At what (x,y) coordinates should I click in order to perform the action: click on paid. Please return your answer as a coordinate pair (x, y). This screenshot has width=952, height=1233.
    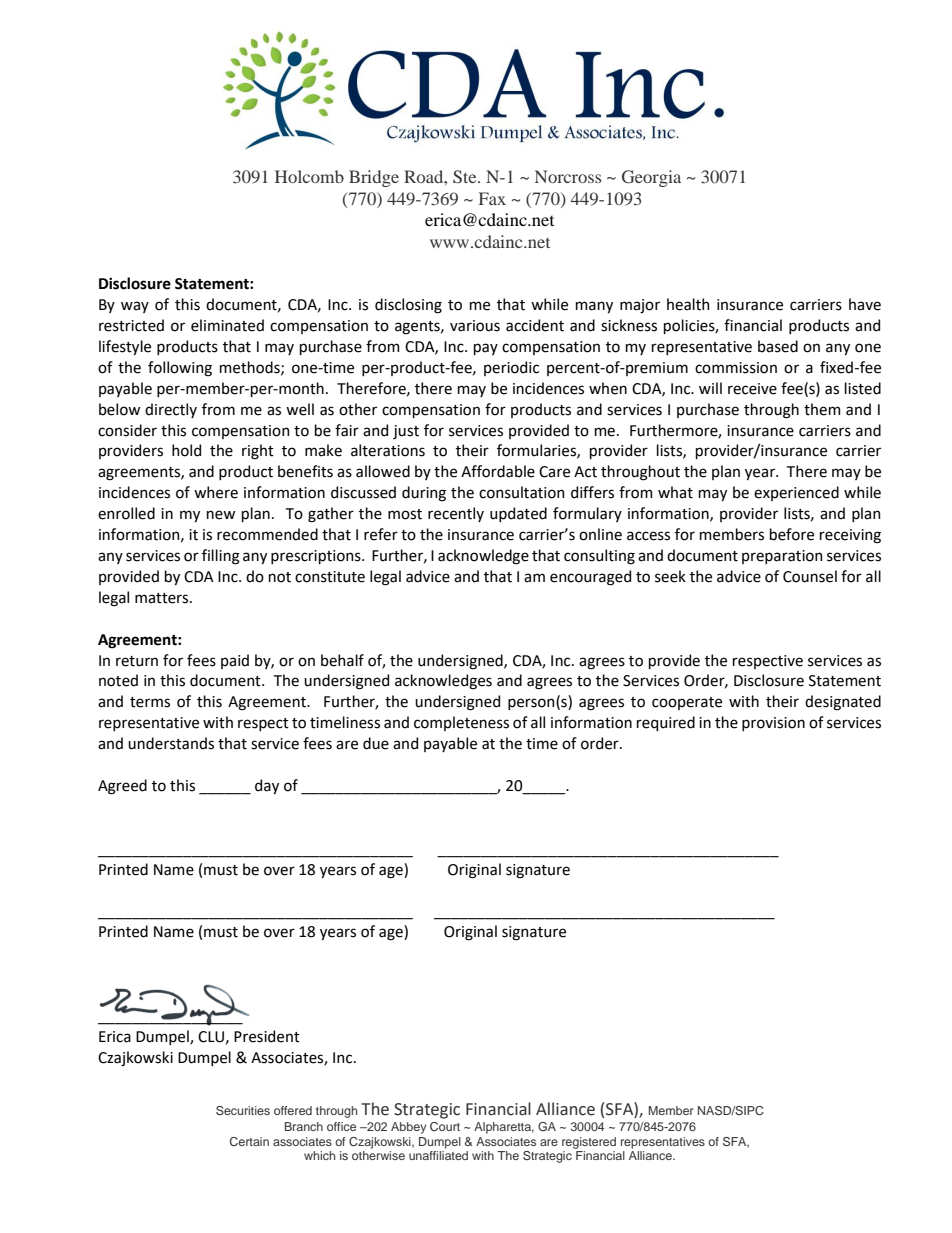
    Looking at the image, I should click on (235, 661).
